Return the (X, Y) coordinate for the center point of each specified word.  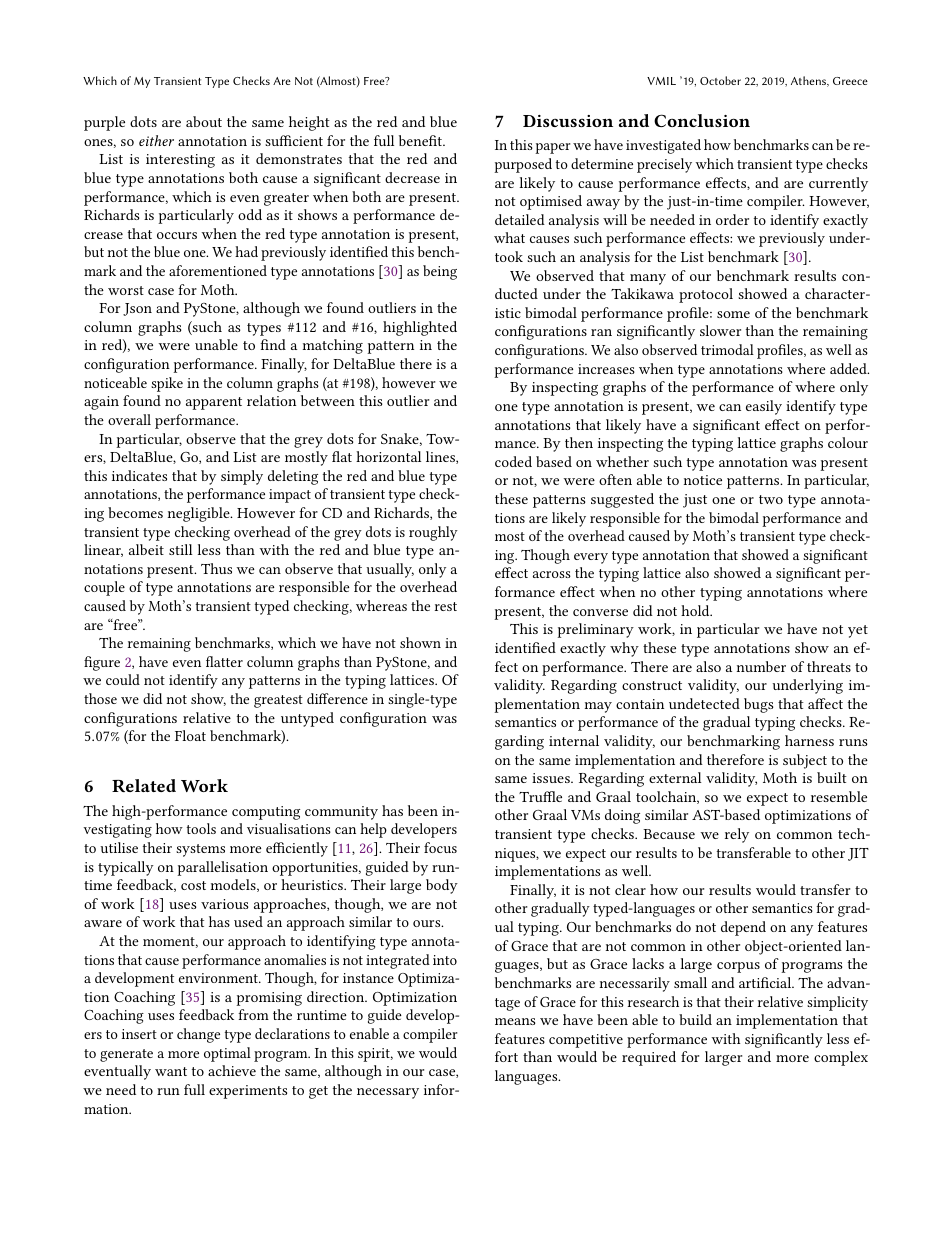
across (552, 574)
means (515, 1021)
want (171, 1071)
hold (696, 610)
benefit (421, 140)
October (720, 80)
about (204, 121)
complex (841, 1058)
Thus (216, 568)
